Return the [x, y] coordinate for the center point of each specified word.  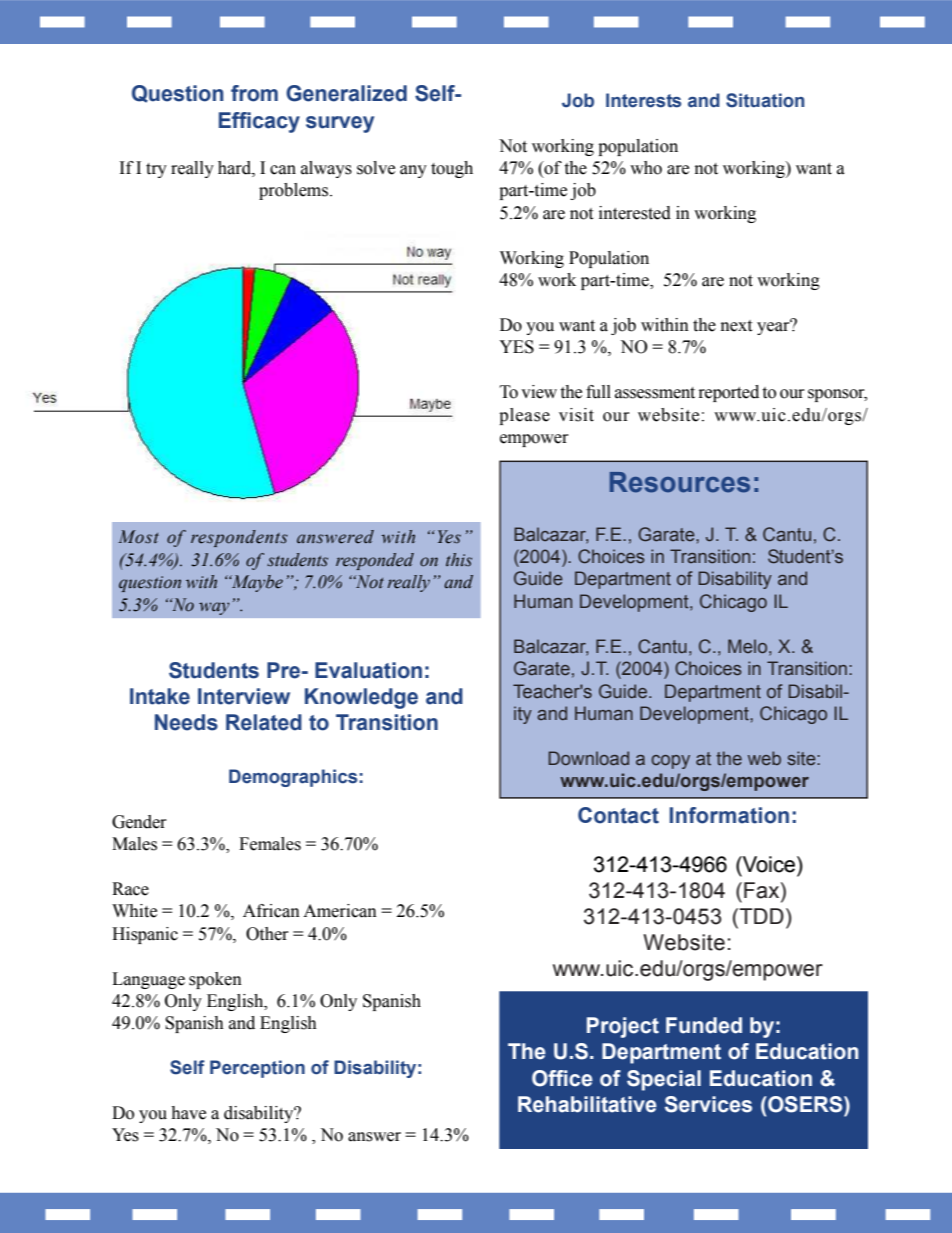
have [188, 1113]
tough [452, 169]
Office [562, 1078]
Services [708, 1104]
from [254, 93]
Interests [643, 100]
